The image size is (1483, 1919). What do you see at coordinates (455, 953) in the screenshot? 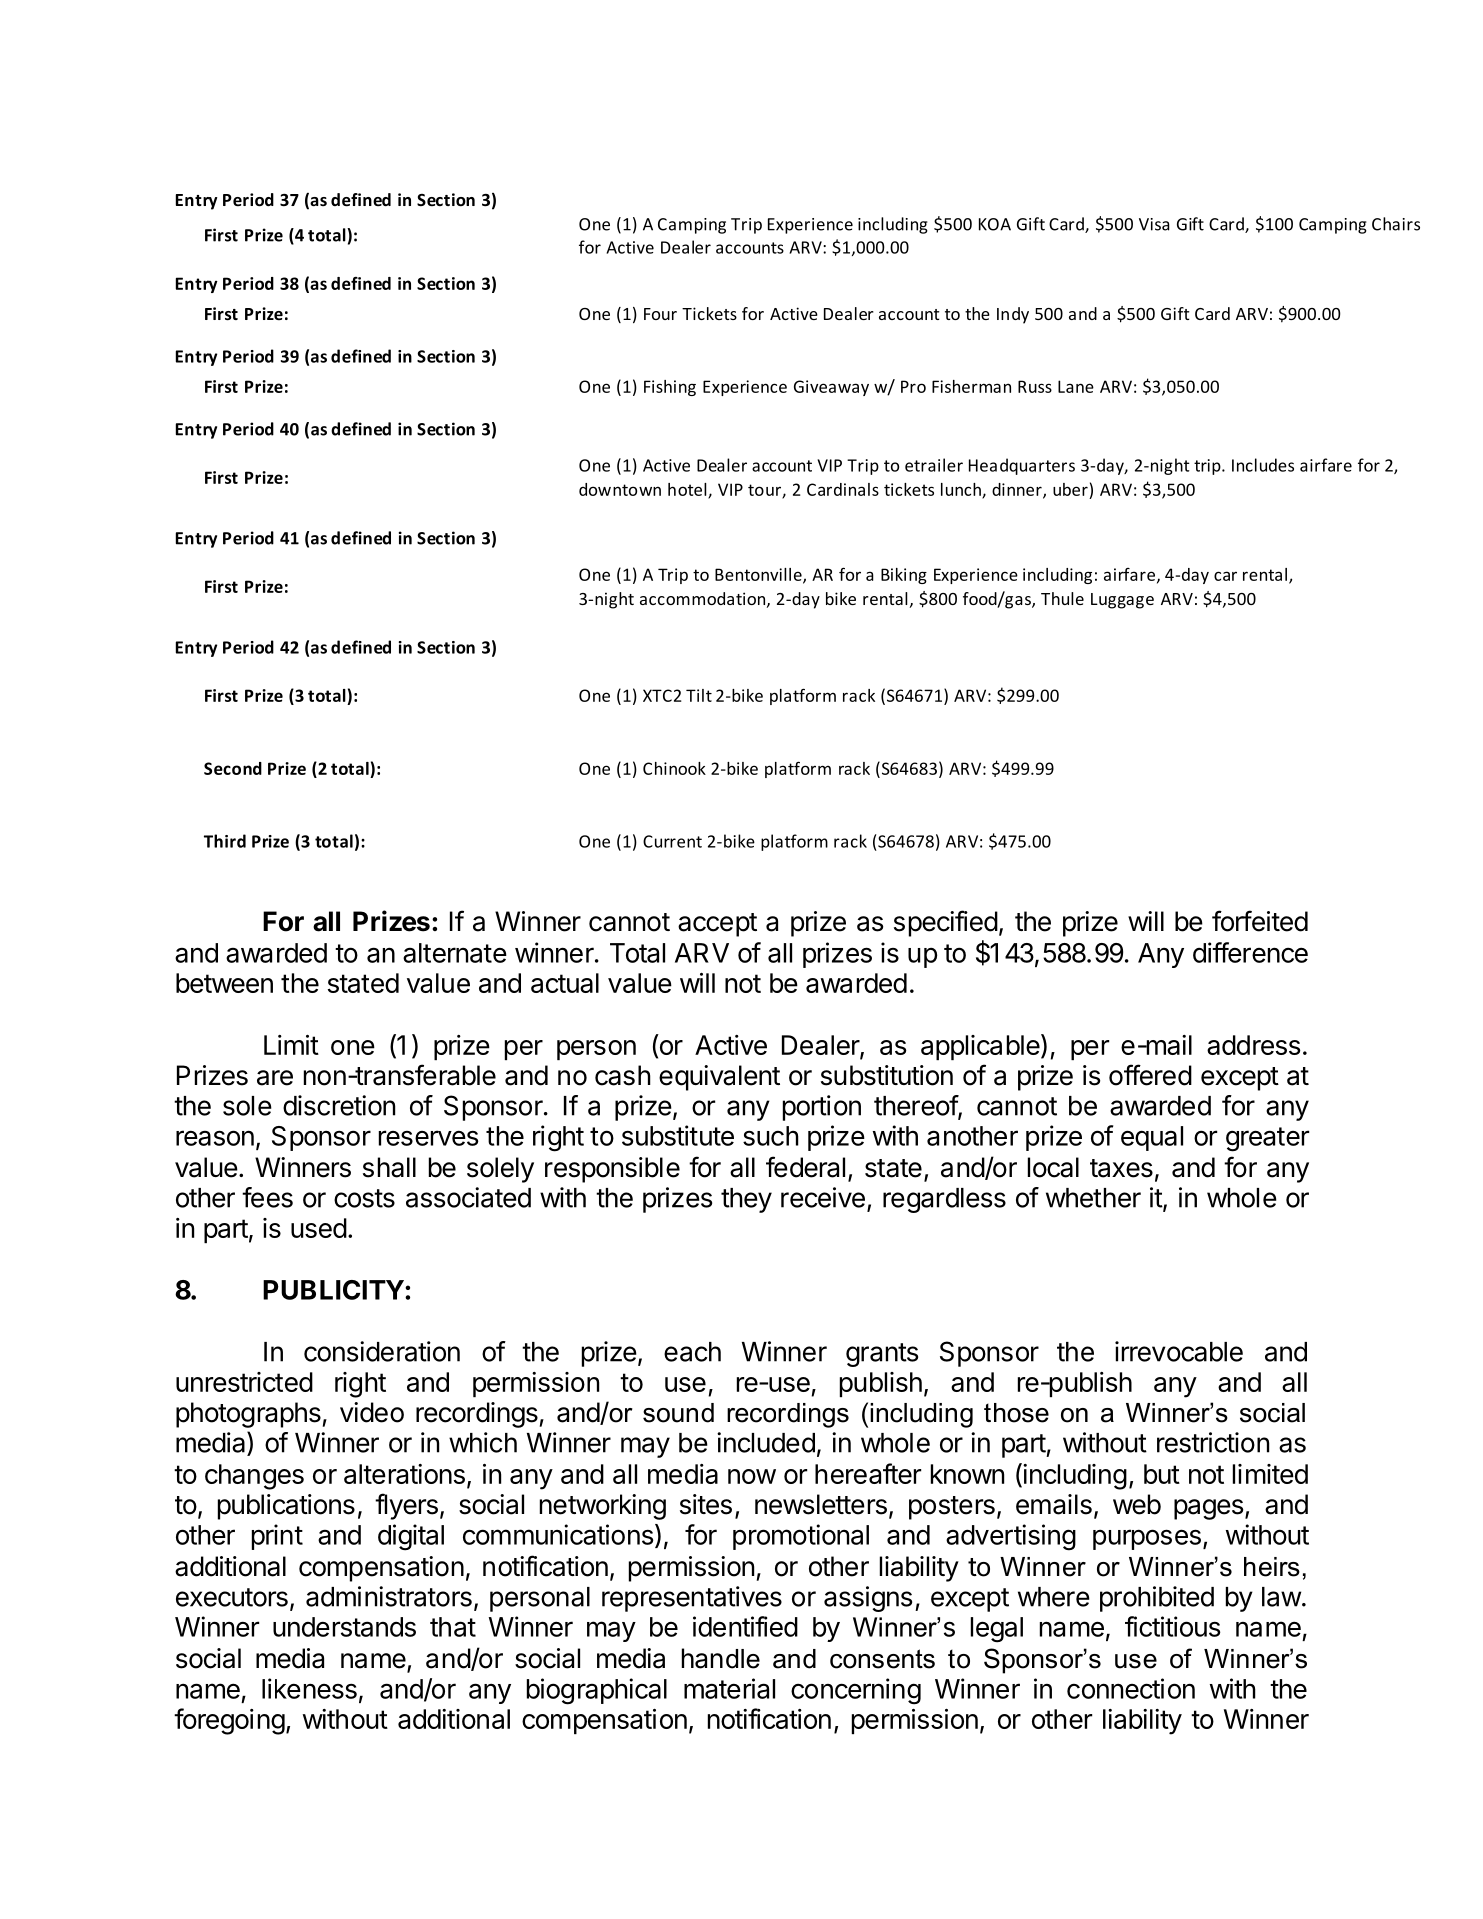
I see `alternate` at bounding box center [455, 953].
